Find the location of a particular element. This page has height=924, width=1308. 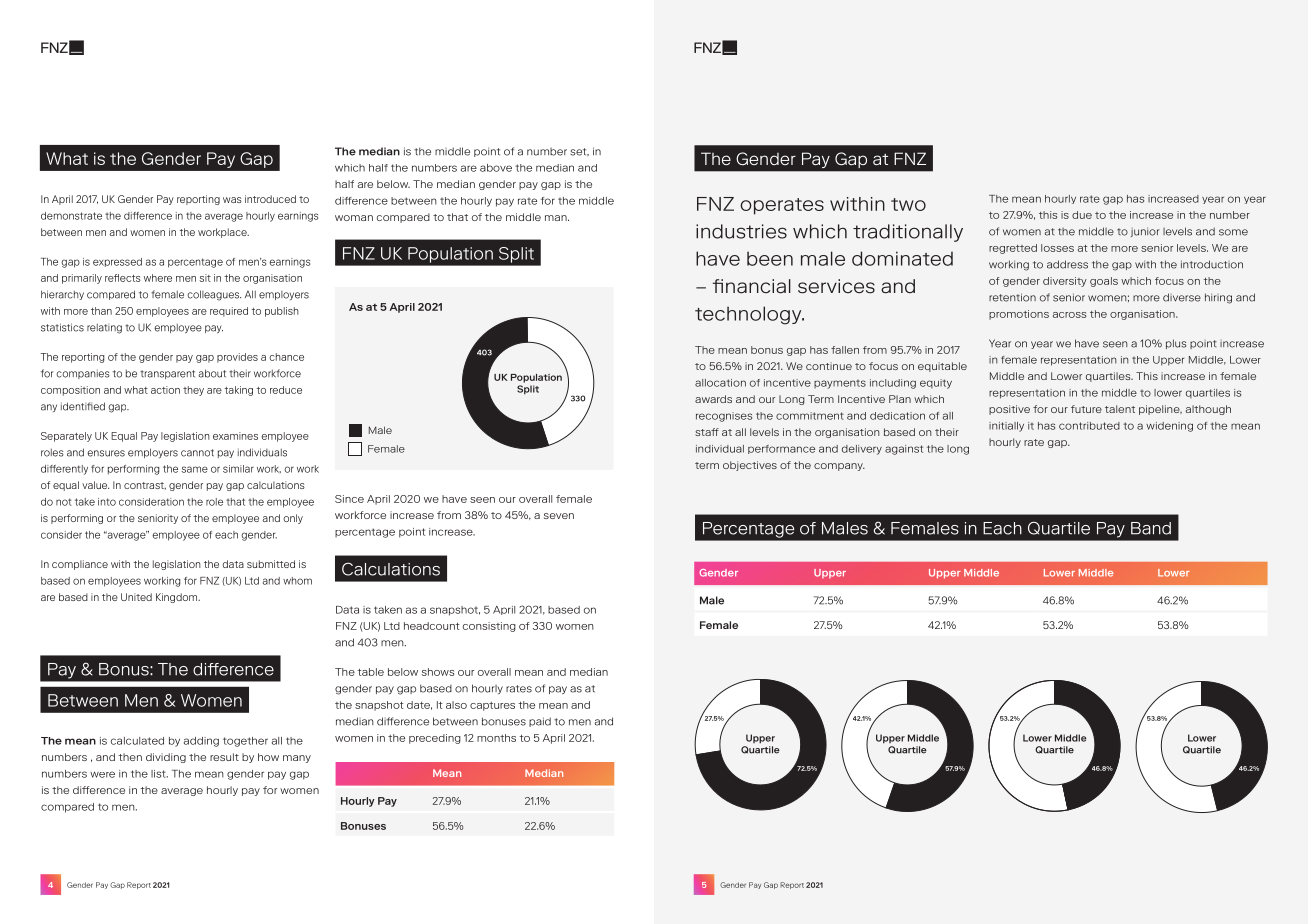

technology is located at coordinates (749, 315).
